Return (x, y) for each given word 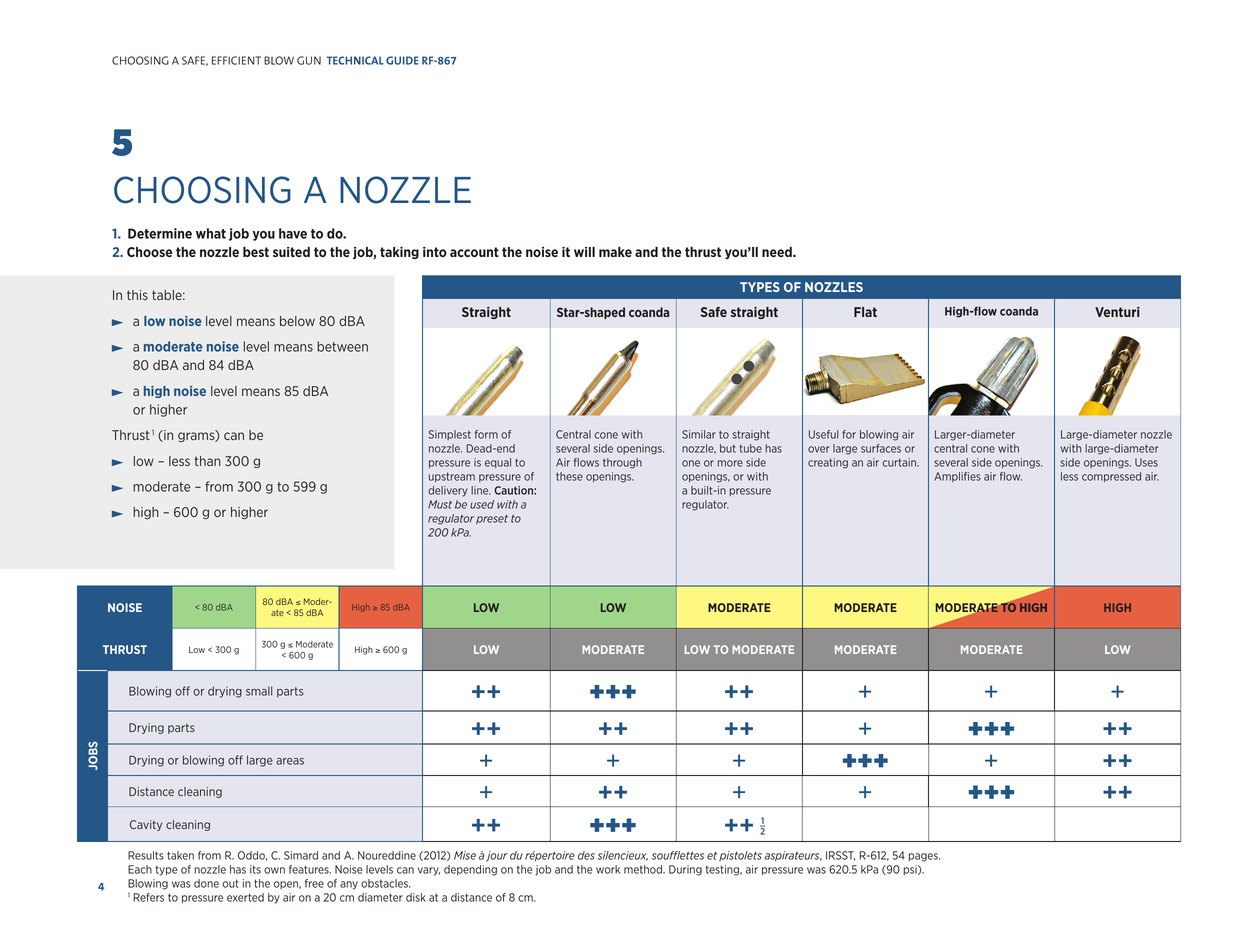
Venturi (1117, 312)
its (255, 869)
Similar (699, 434)
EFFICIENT (236, 60)
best (256, 252)
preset (492, 519)
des (586, 855)
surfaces (881, 448)
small (259, 691)
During (685, 870)
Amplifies (957, 477)
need (778, 252)
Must (440, 504)
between (342, 346)
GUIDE (402, 60)
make (615, 252)
